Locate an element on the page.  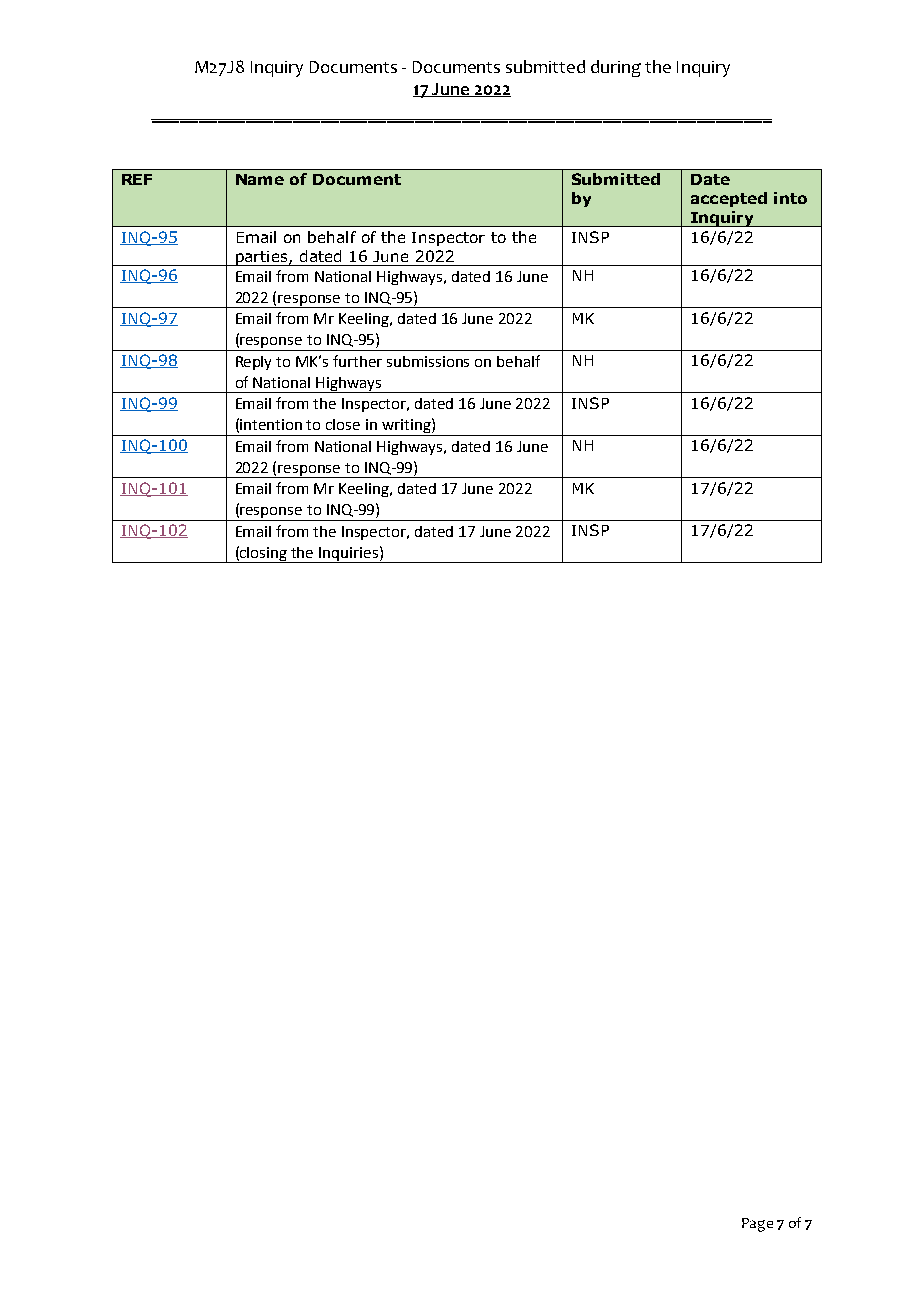
Name is located at coordinates (260, 179).
